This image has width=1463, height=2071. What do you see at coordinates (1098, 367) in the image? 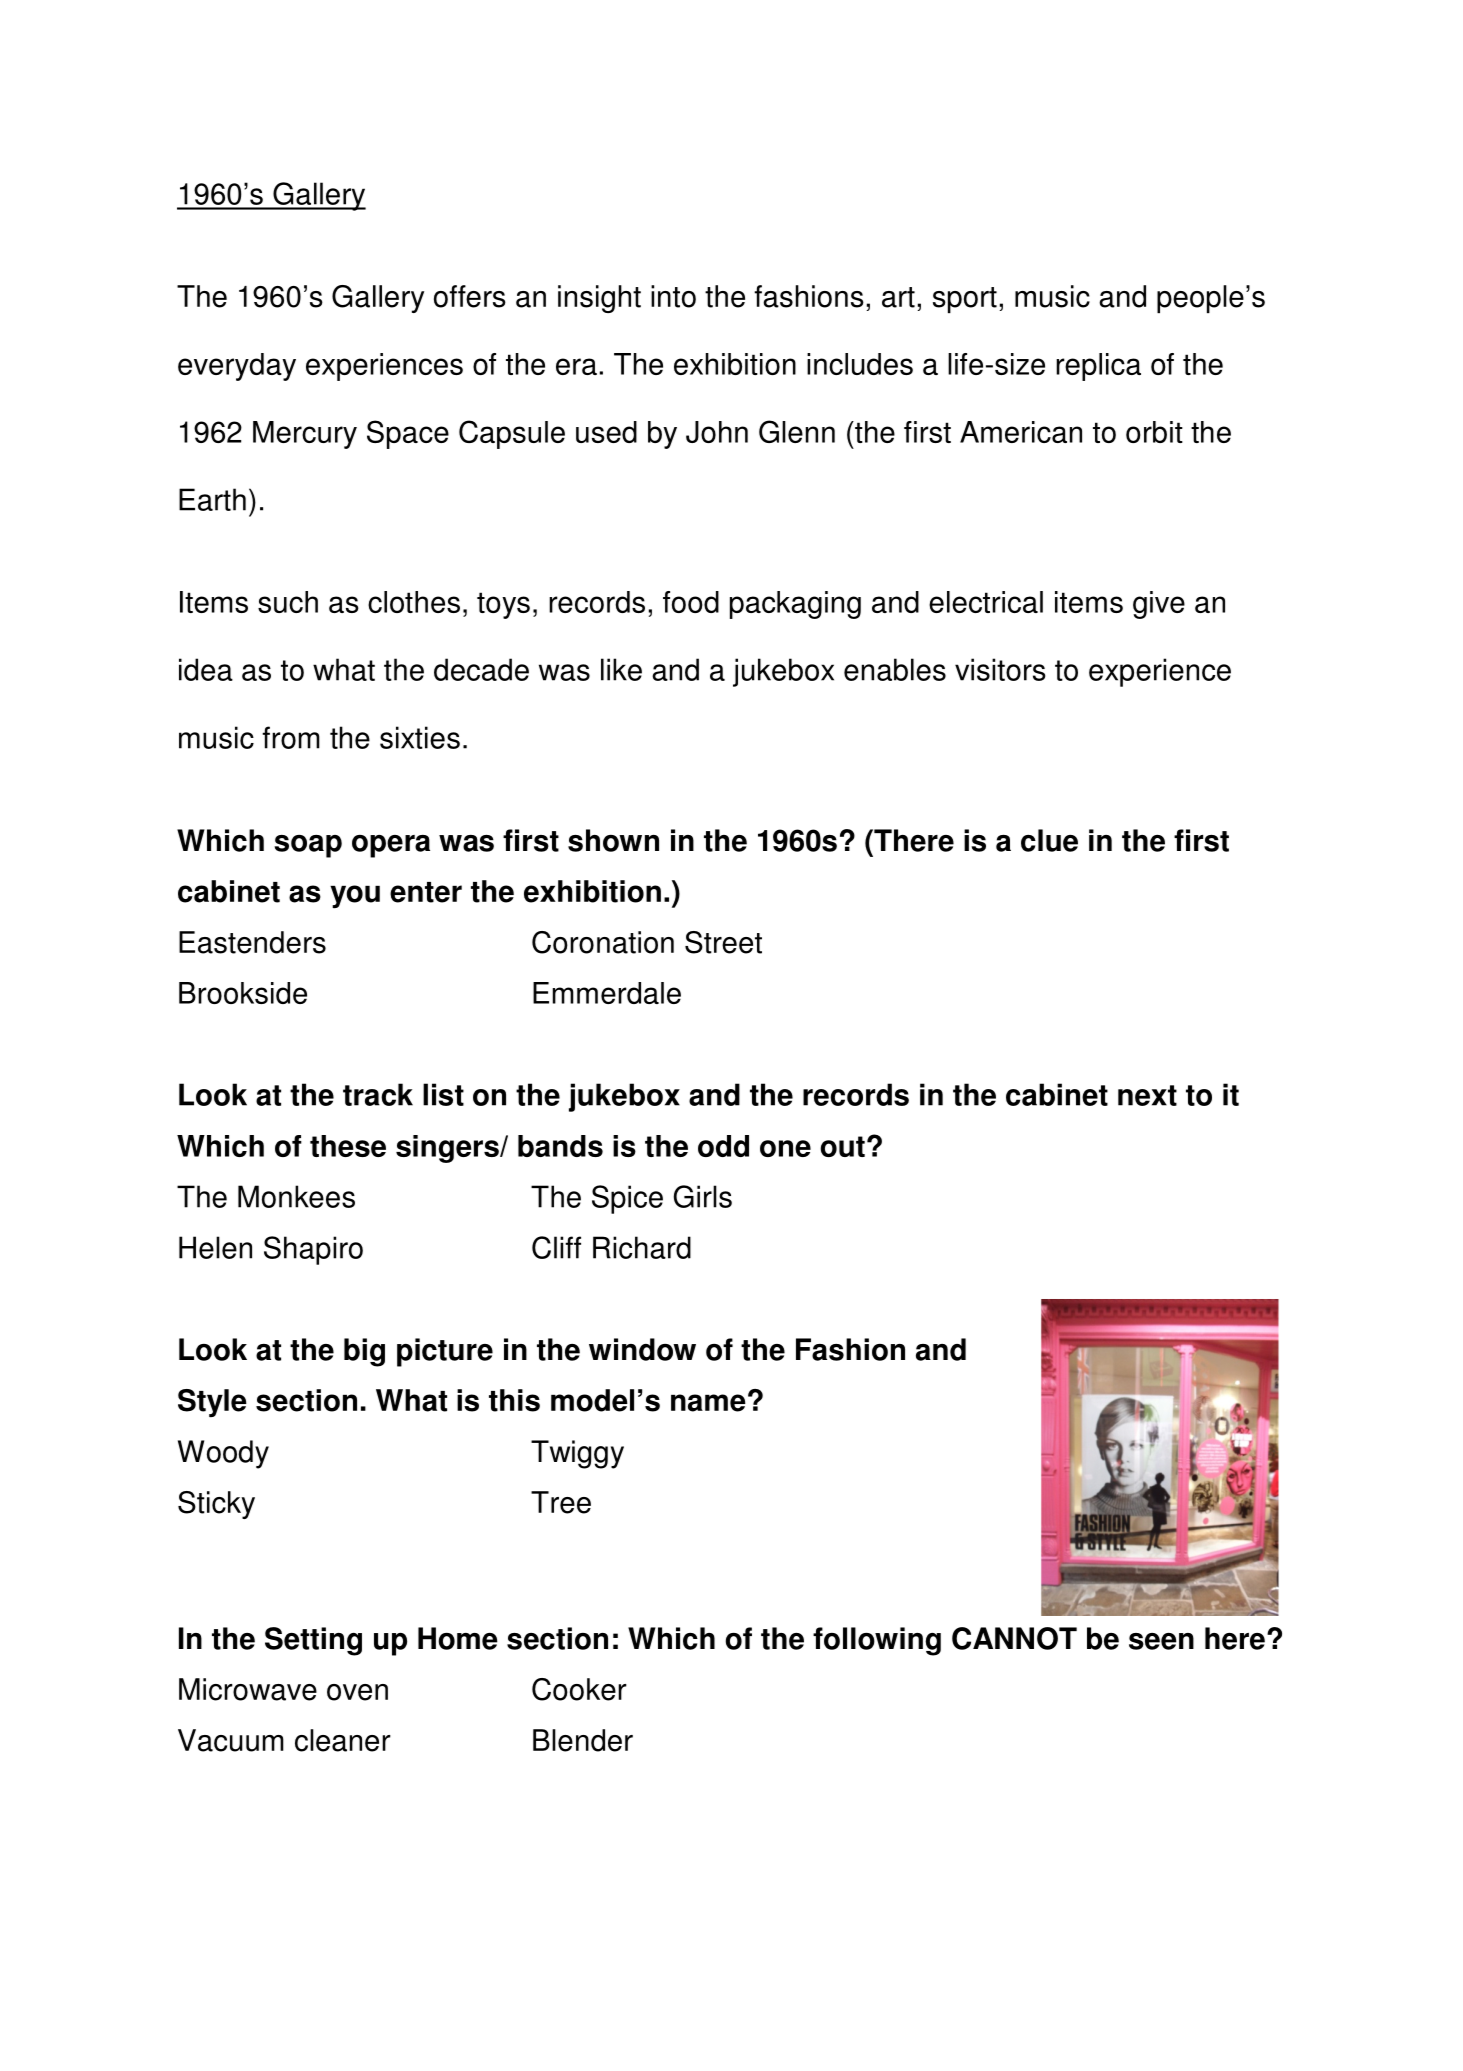
I see `replica` at bounding box center [1098, 367].
